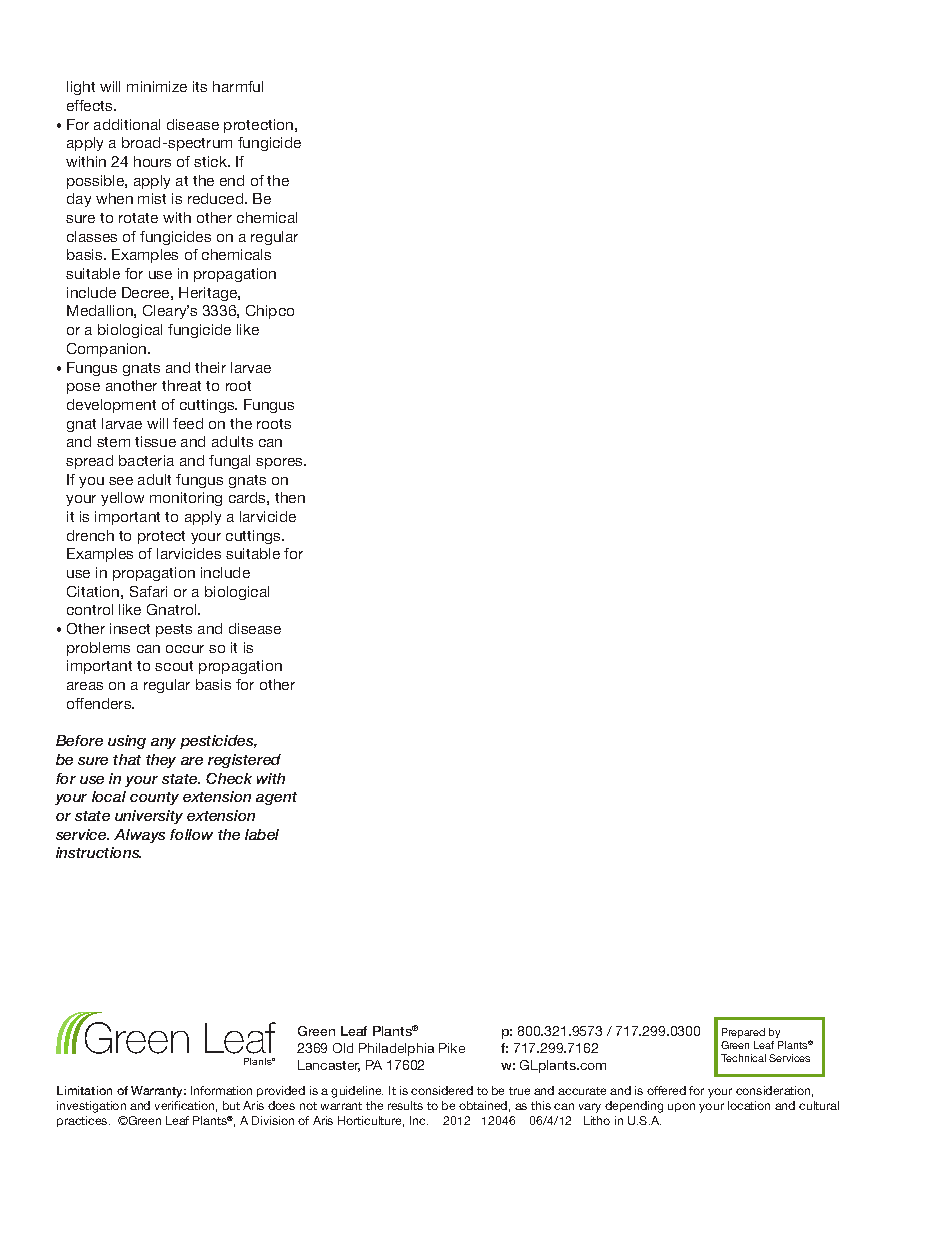  What do you see at coordinates (238, 86) in the page?
I see `harmful` at bounding box center [238, 86].
